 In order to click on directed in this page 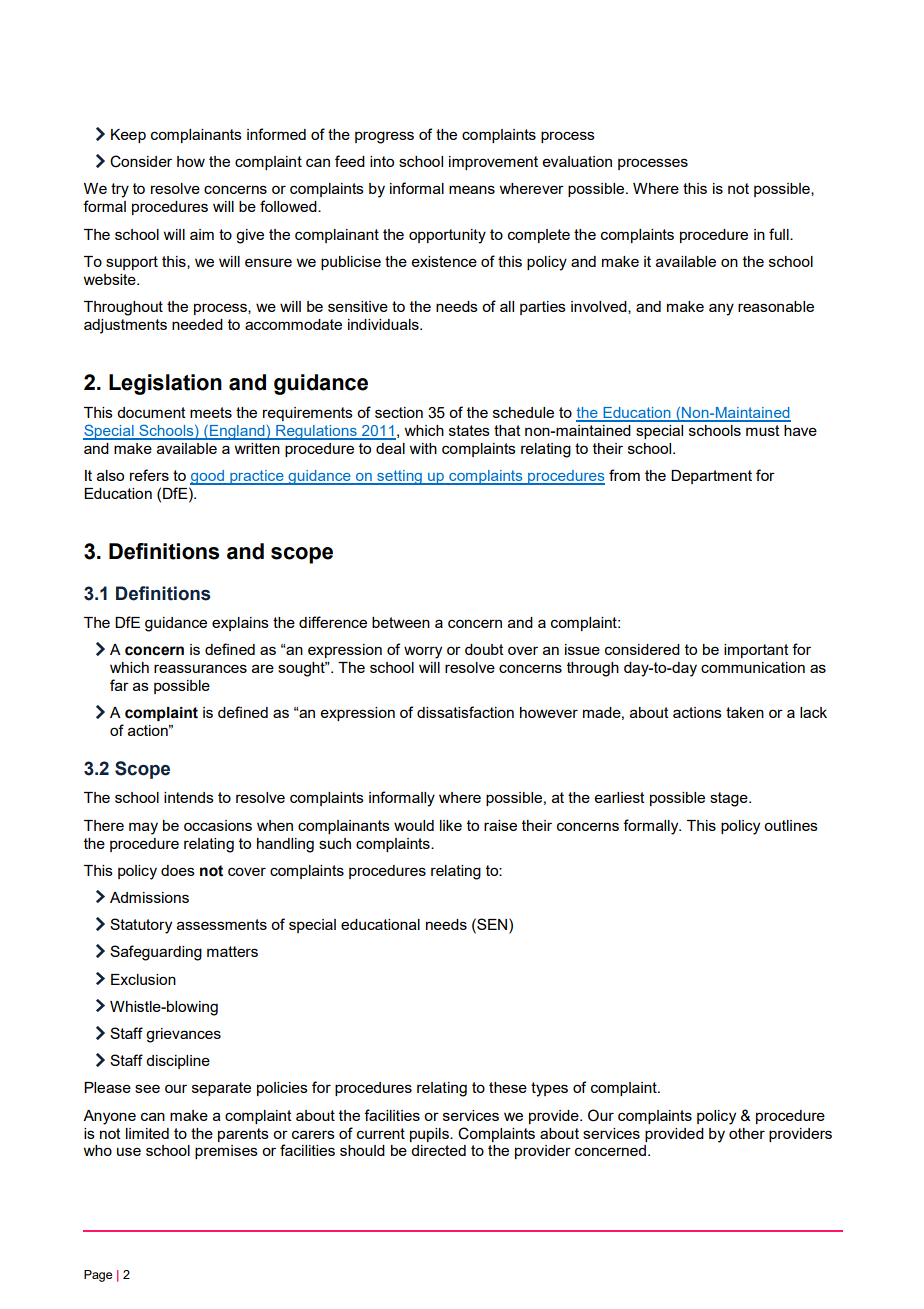, I will do `click(438, 1150)`.
